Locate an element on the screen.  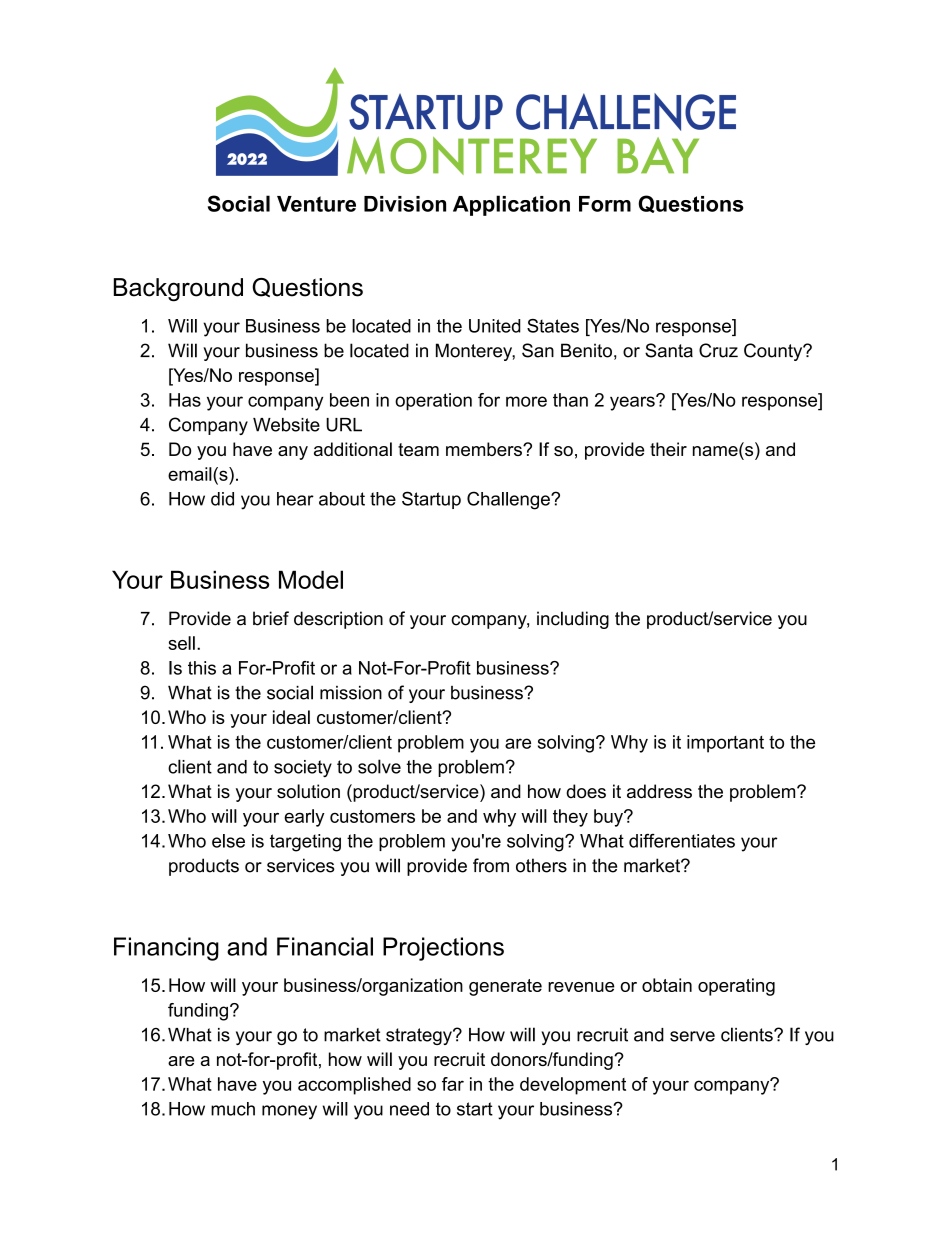
Division is located at coordinates (405, 204).
